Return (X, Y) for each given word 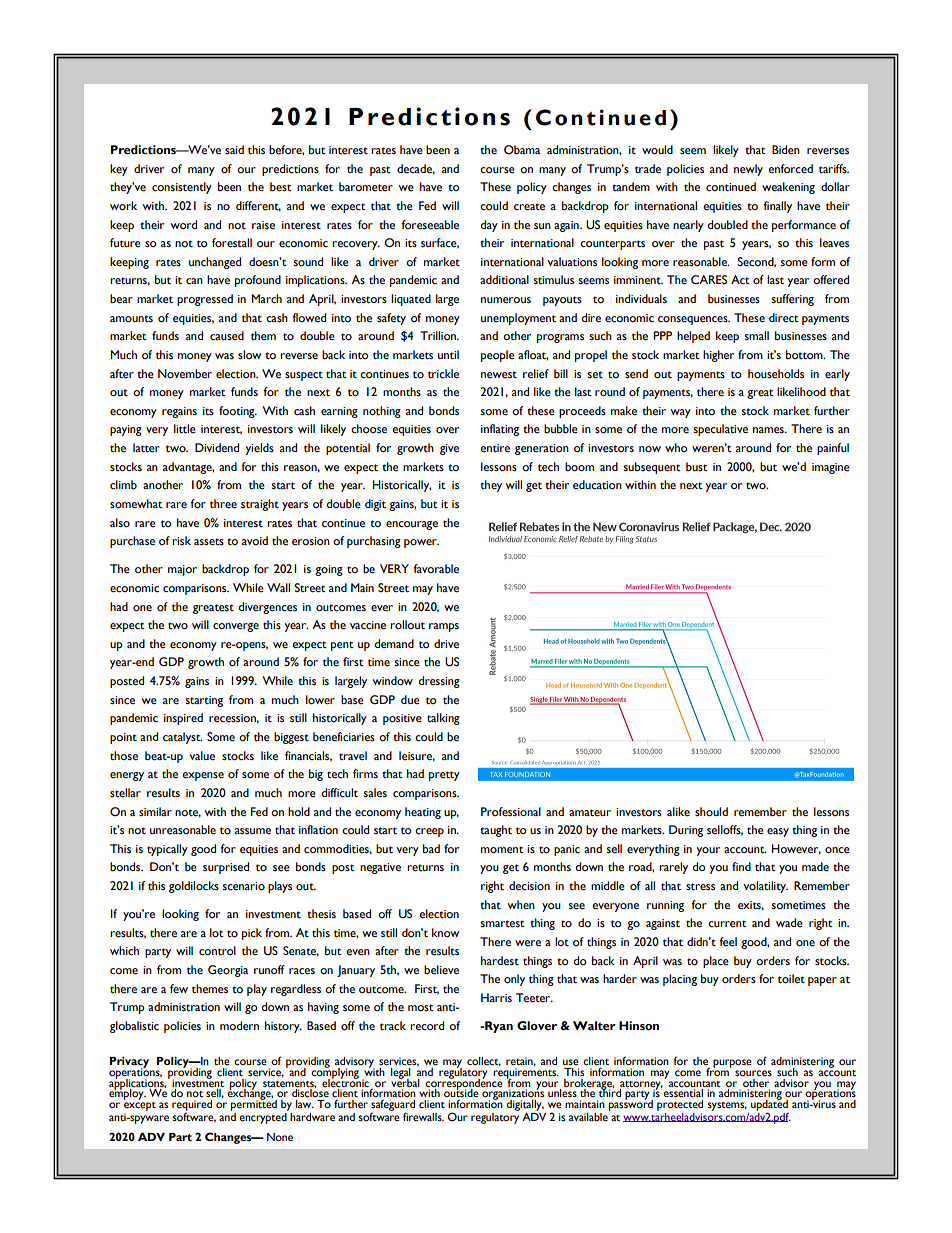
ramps (444, 627)
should (711, 812)
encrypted (264, 1117)
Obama (522, 150)
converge (236, 627)
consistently (182, 188)
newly (748, 170)
